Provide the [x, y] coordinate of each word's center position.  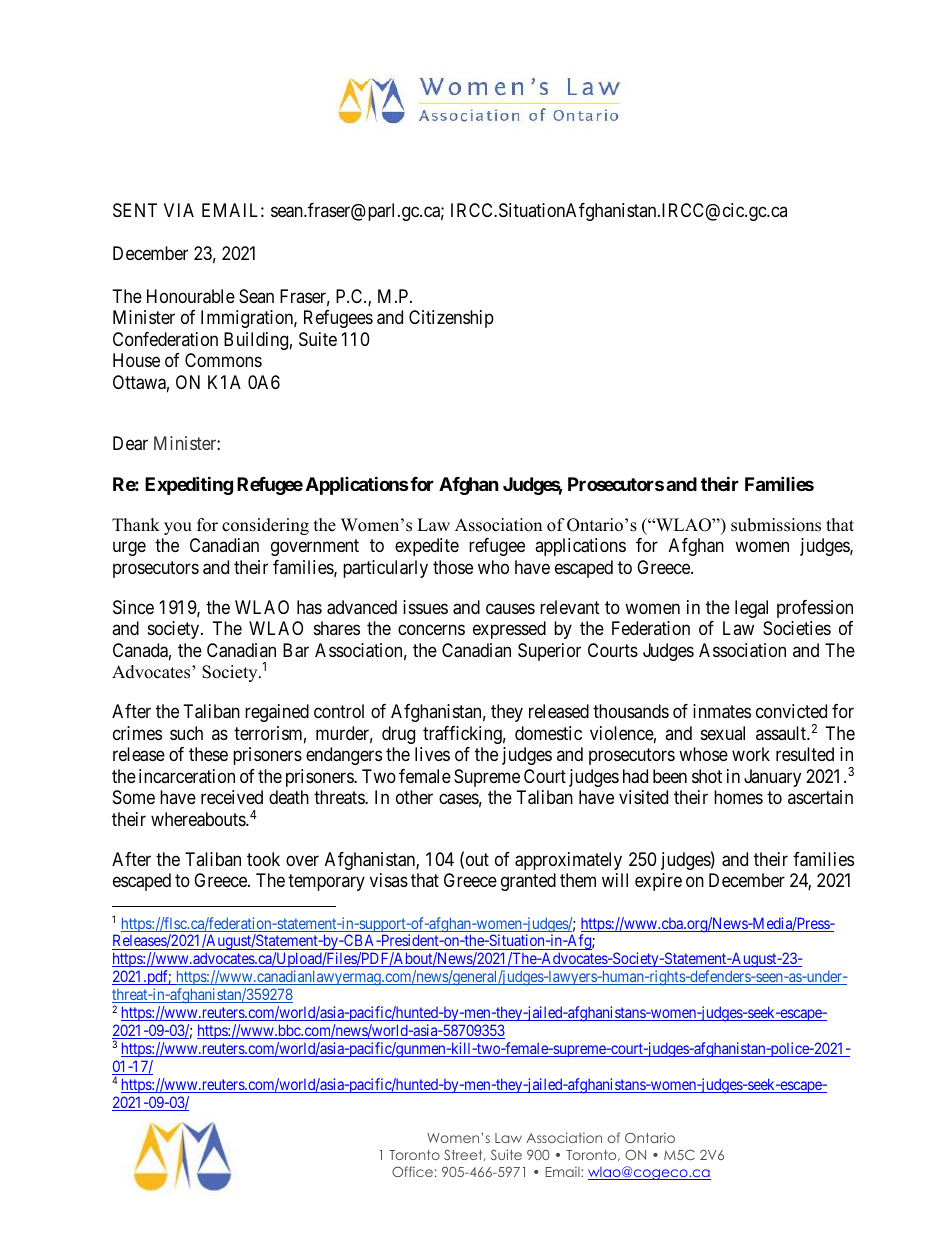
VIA [179, 210]
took [263, 859]
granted [528, 882]
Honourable [191, 296]
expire [658, 882]
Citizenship [451, 319]
